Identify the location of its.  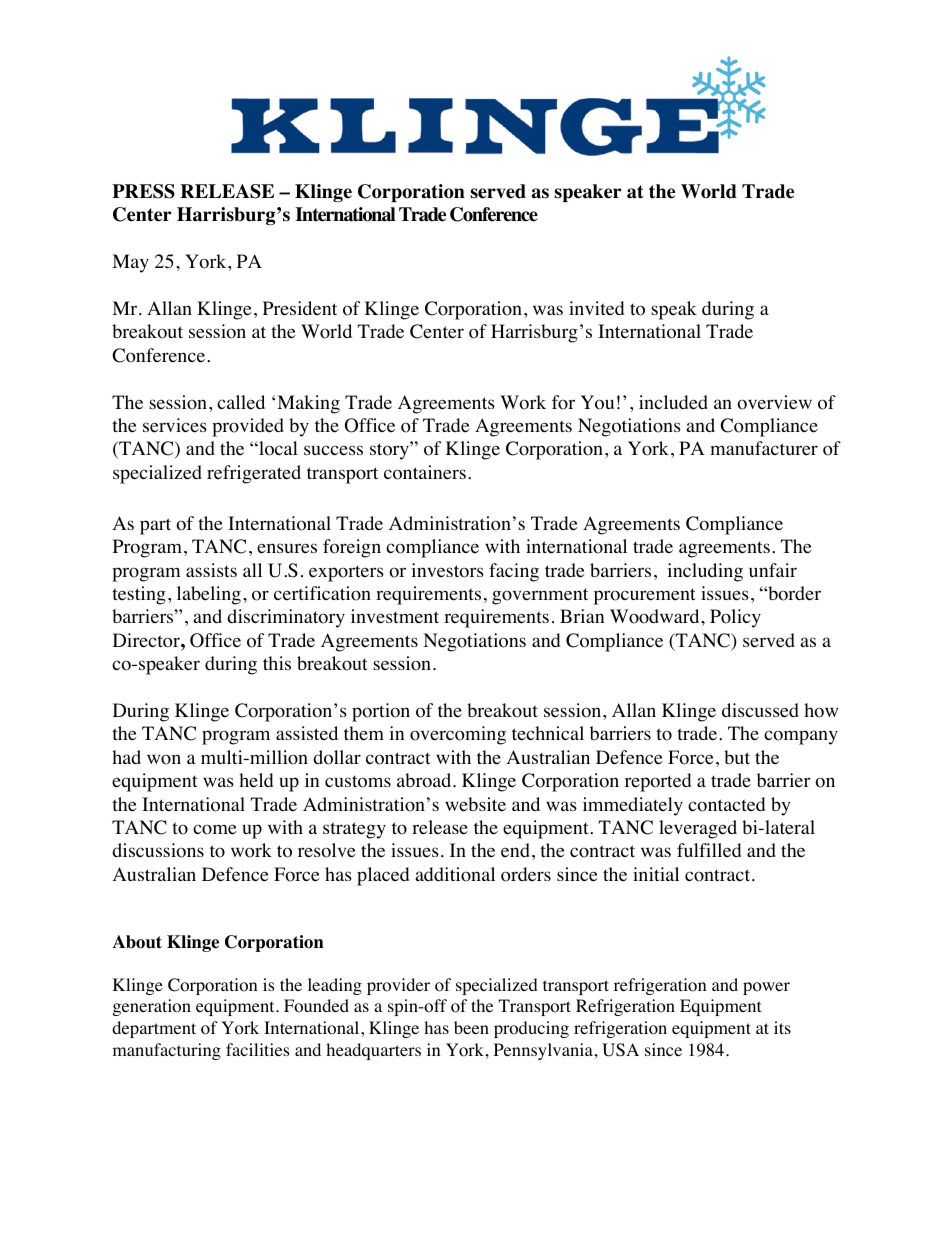
(782, 1027).
